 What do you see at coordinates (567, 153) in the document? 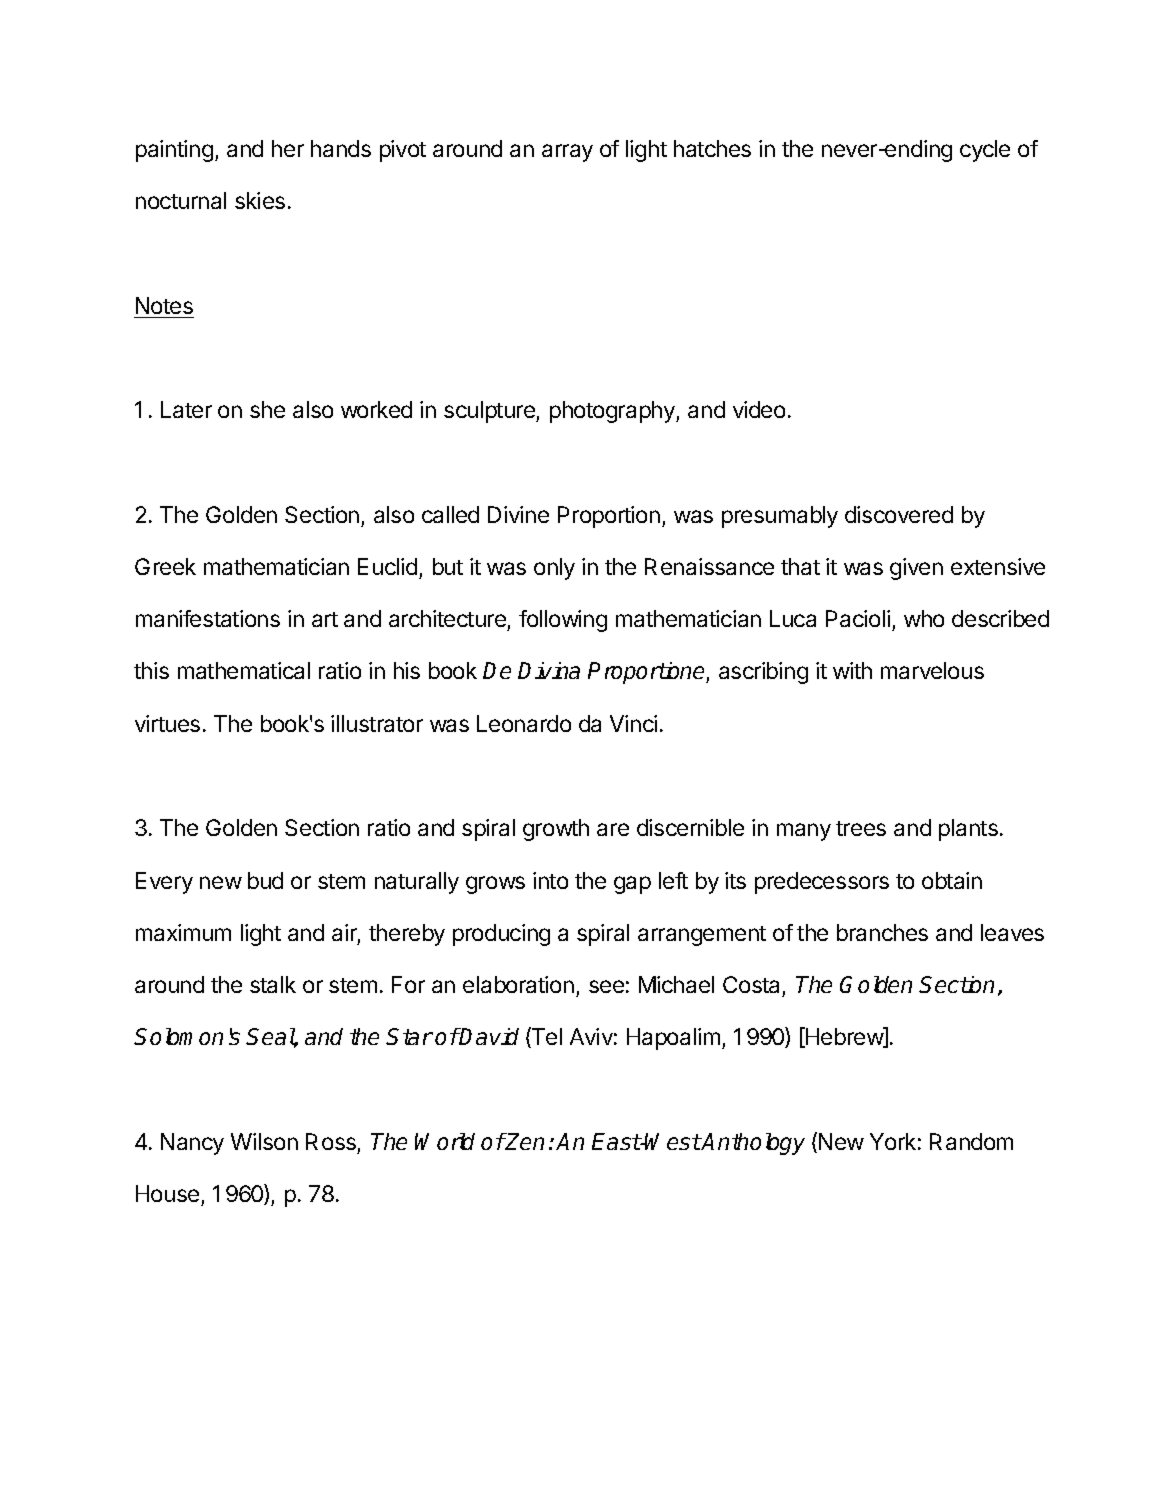
I see `array` at bounding box center [567, 153].
